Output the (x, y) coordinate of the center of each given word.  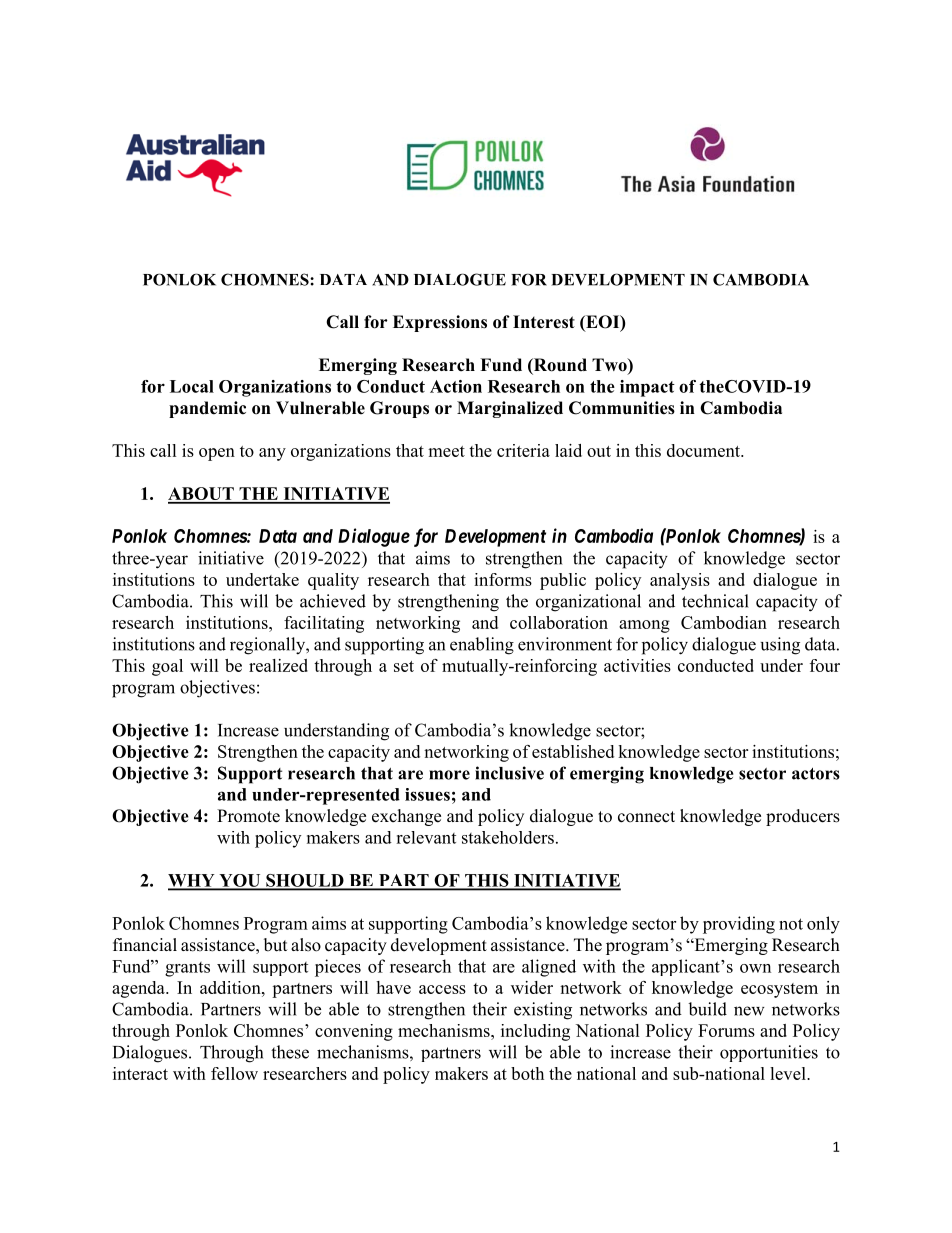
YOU (240, 881)
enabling (482, 646)
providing (739, 925)
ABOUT (202, 495)
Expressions (440, 323)
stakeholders (508, 837)
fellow (234, 1073)
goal (167, 667)
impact (647, 388)
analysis (680, 581)
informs (503, 579)
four (825, 665)
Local (192, 386)
